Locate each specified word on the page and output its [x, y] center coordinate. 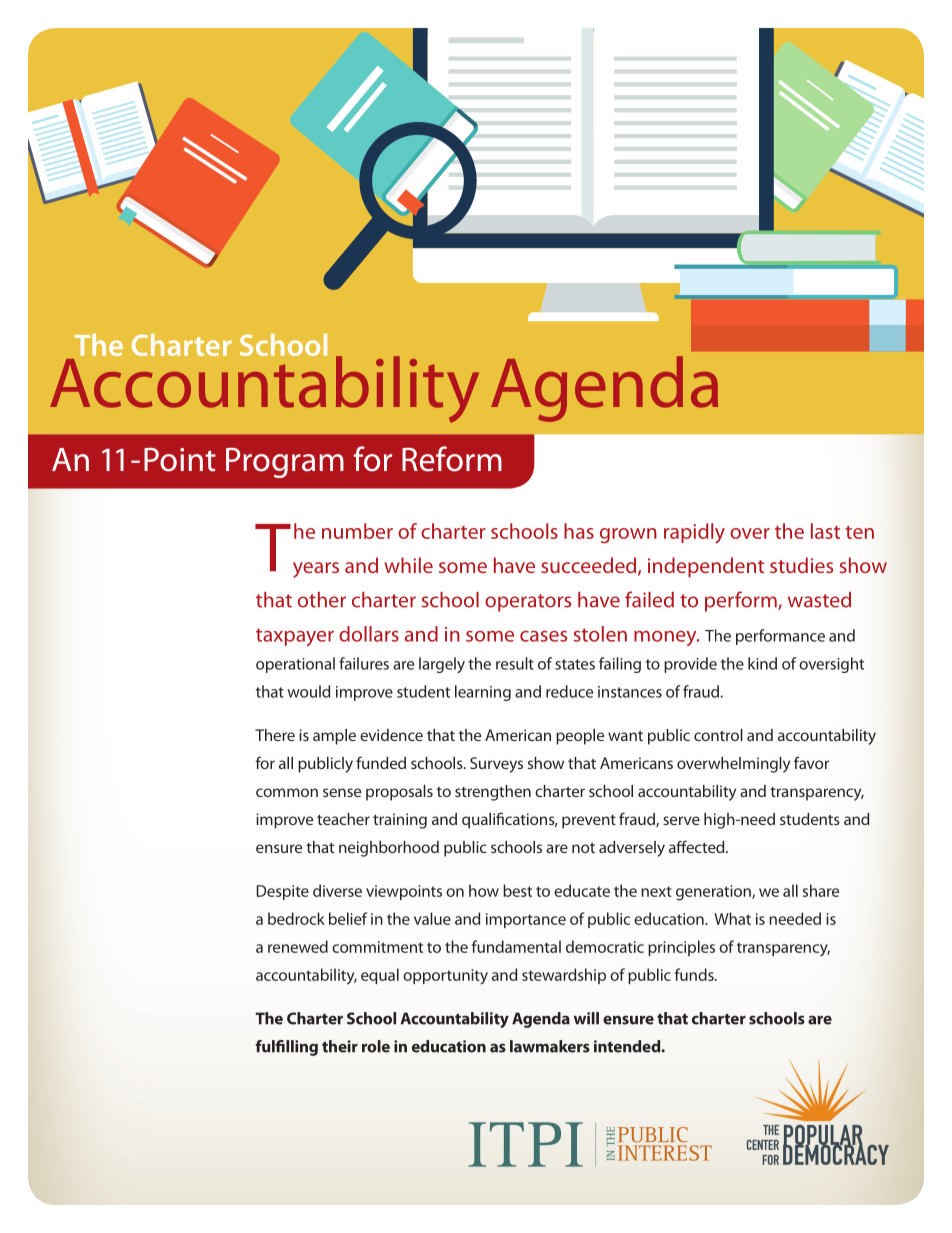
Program [285, 463]
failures [364, 663]
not [583, 848]
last [825, 531]
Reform [452, 459]
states [575, 664]
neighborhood [389, 849]
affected [698, 846]
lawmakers [550, 1046]
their [340, 1046]
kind [762, 663]
